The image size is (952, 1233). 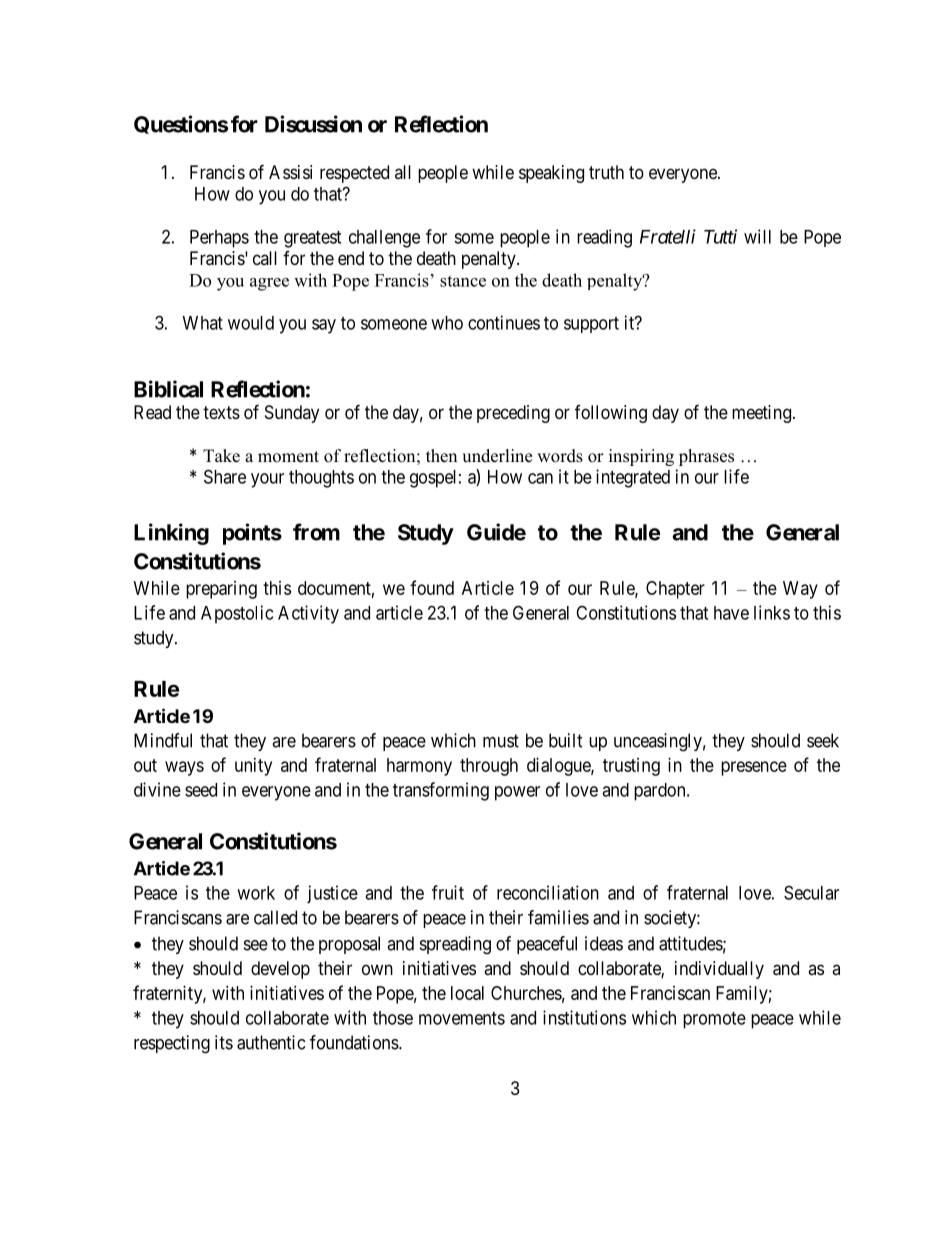 I want to click on will, so click(x=757, y=236).
